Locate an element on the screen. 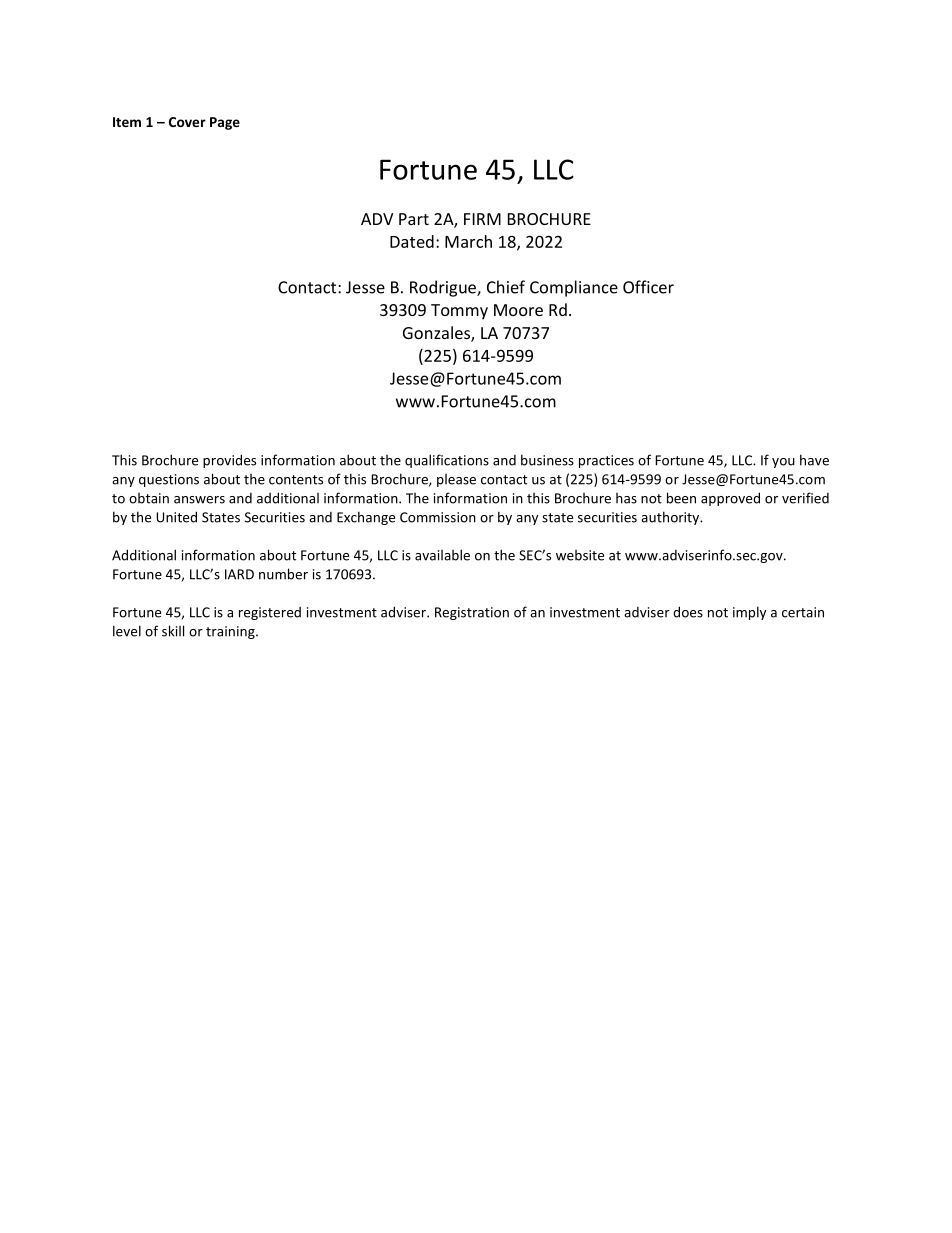 This screenshot has height=1233, width=952. imply is located at coordinates (749, 613).
